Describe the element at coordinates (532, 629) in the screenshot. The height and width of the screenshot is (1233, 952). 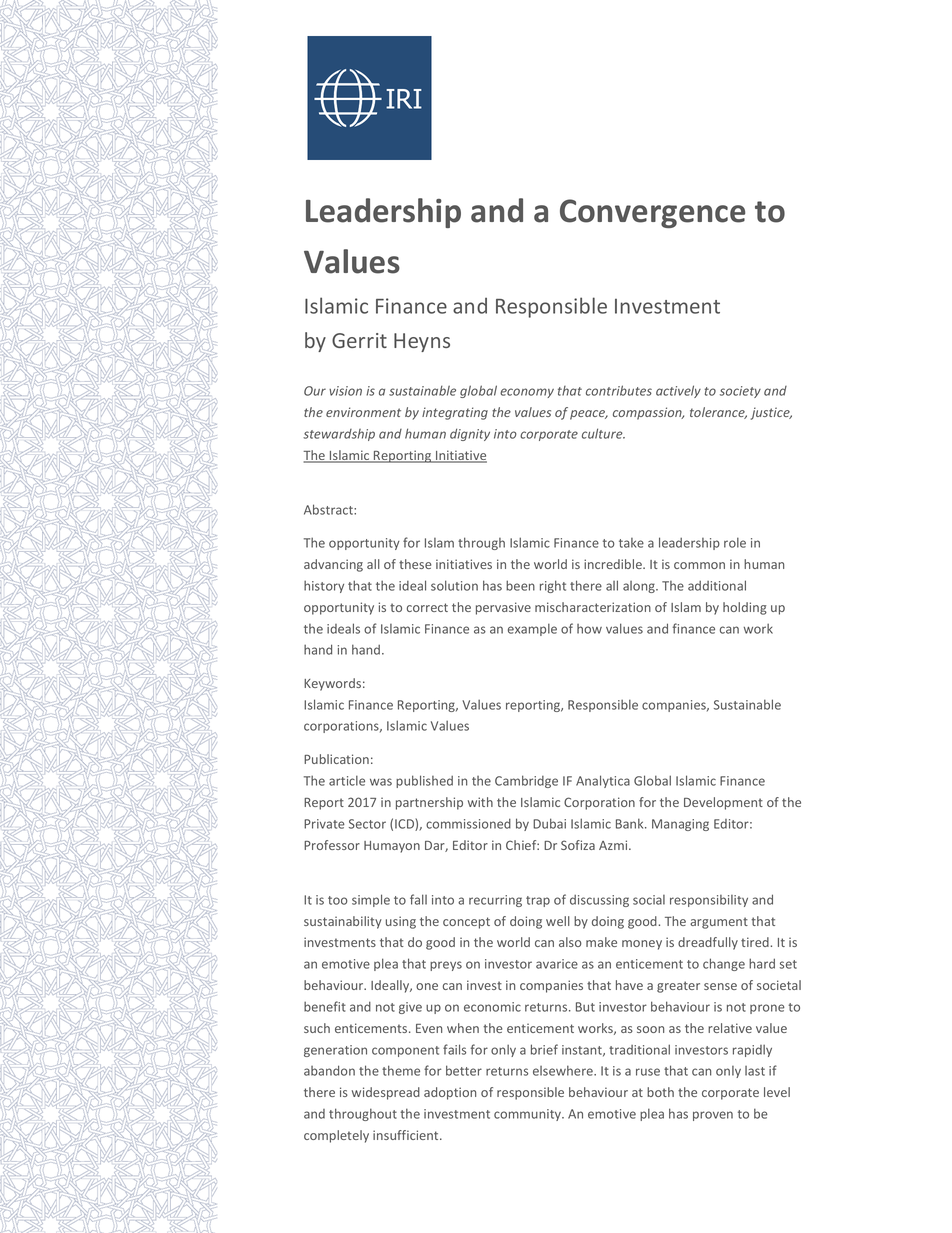
I see `example` at that location.
